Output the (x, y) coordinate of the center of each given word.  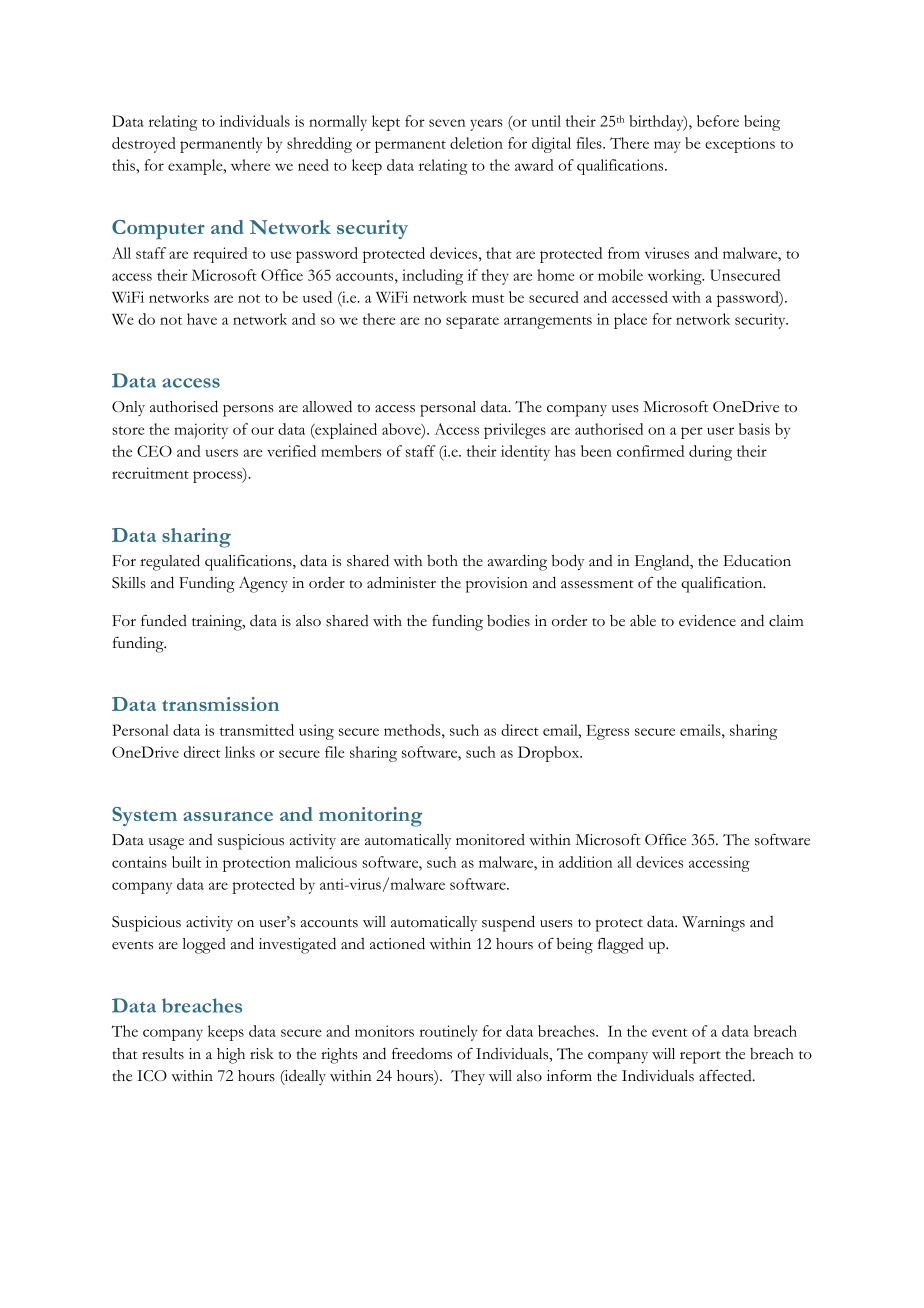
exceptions (740, 145)
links (240, 752)
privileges (515, 431)
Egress (607, 732)
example (196, 167)
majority (201, 431)
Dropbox (550, 754)
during (710, 453)
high (231, 1056)
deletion (476, 143)
